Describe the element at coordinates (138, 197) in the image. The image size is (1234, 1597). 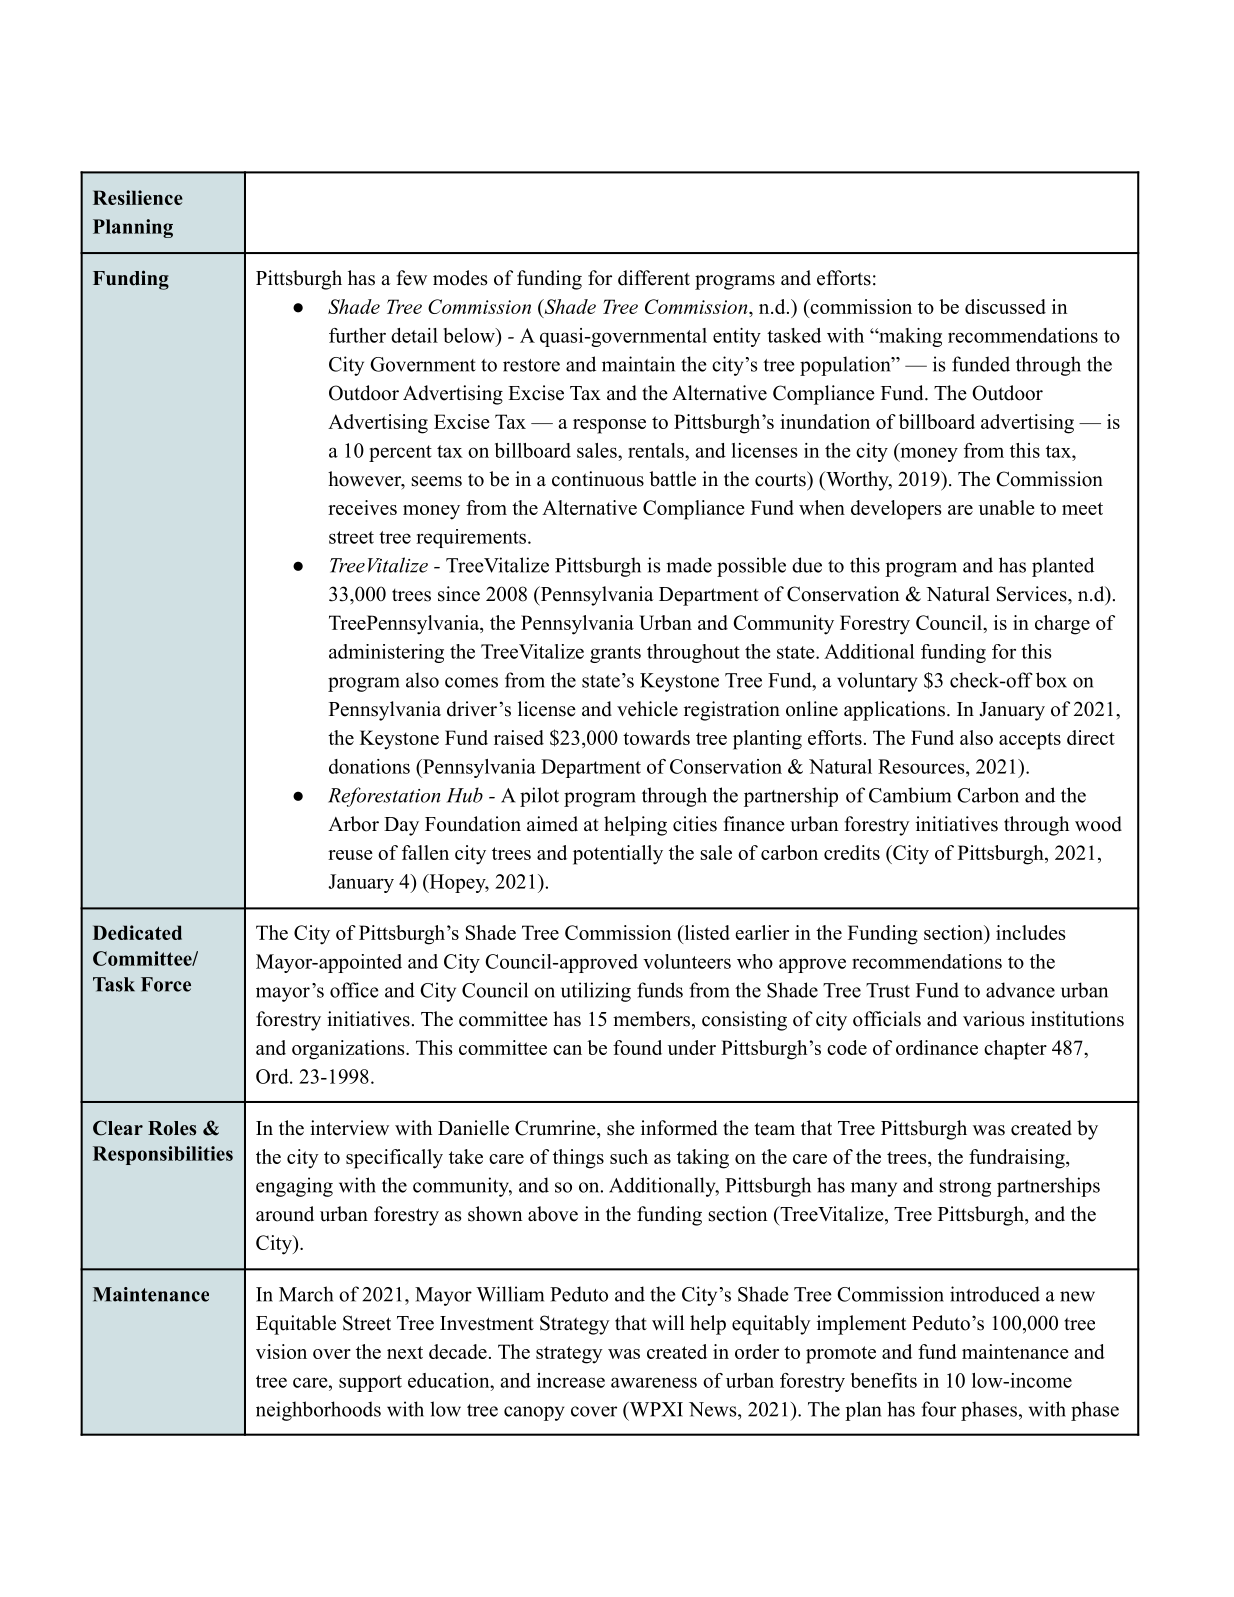
I see `Resilience` at that location.
